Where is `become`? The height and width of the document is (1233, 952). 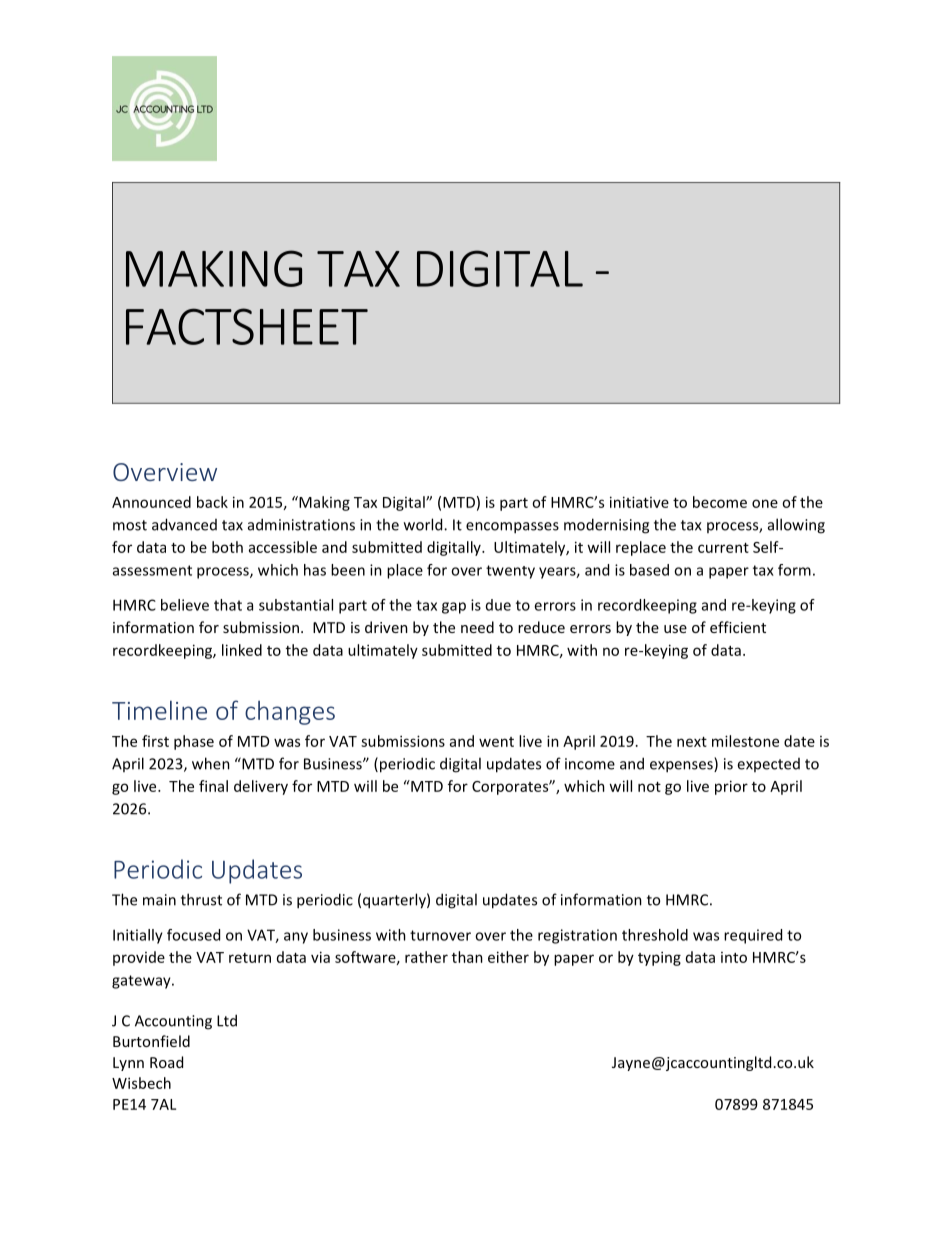 become is located at coordinates (720, 502).
